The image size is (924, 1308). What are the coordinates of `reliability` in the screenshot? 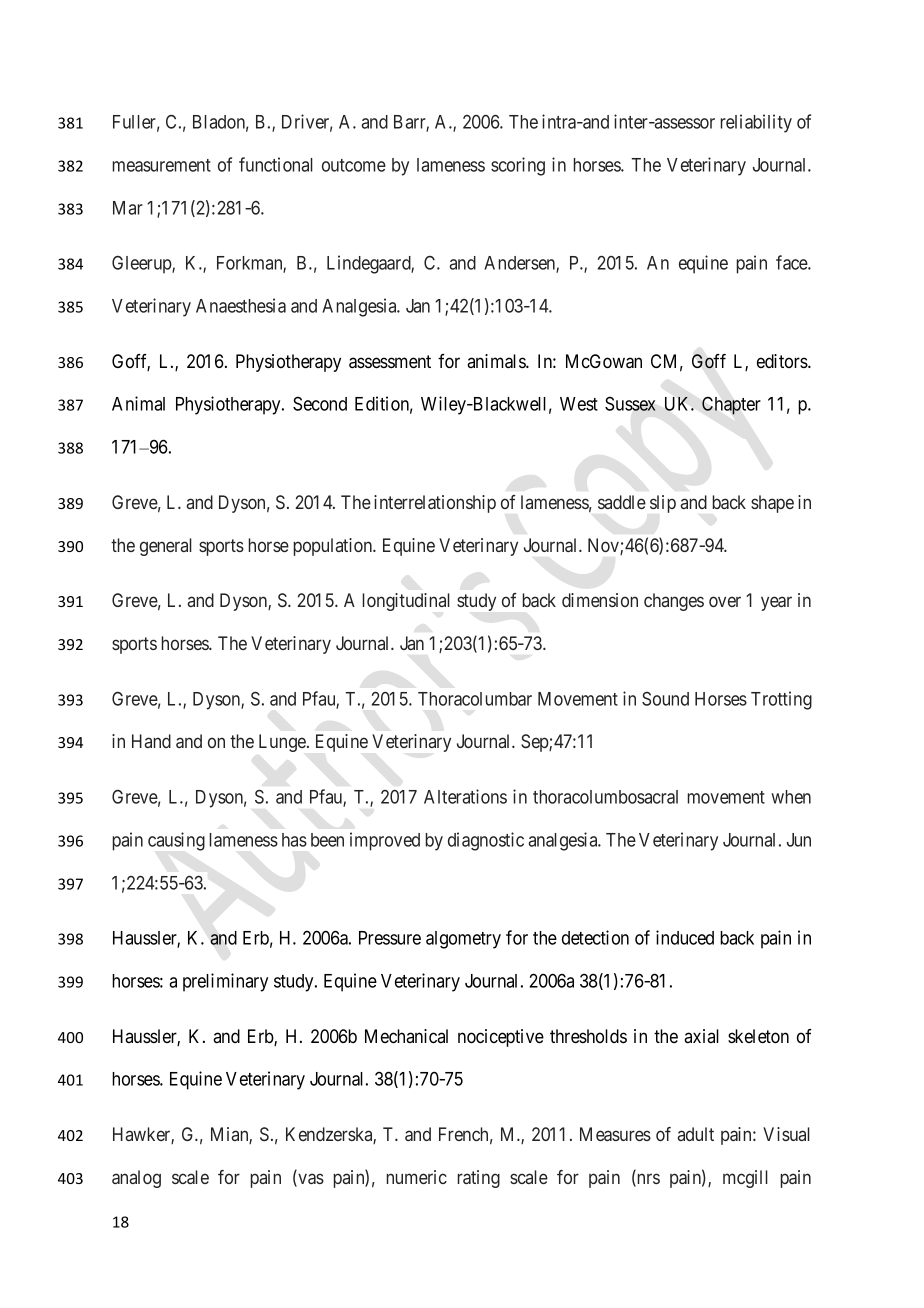 It's located at (756, 123).
